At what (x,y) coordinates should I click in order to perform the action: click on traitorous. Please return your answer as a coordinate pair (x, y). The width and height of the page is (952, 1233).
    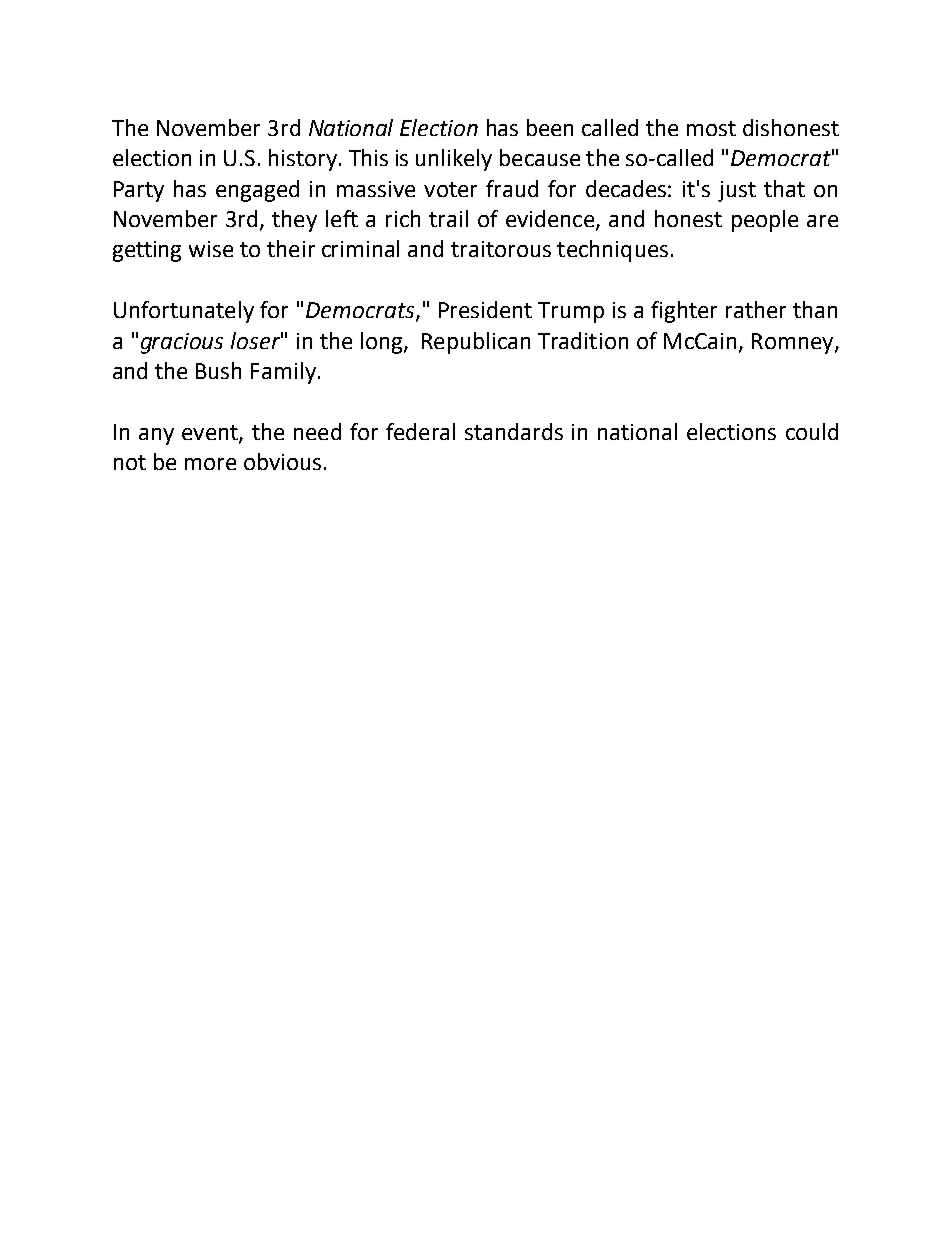
    Looking at the image, I should click on (501, 249).
